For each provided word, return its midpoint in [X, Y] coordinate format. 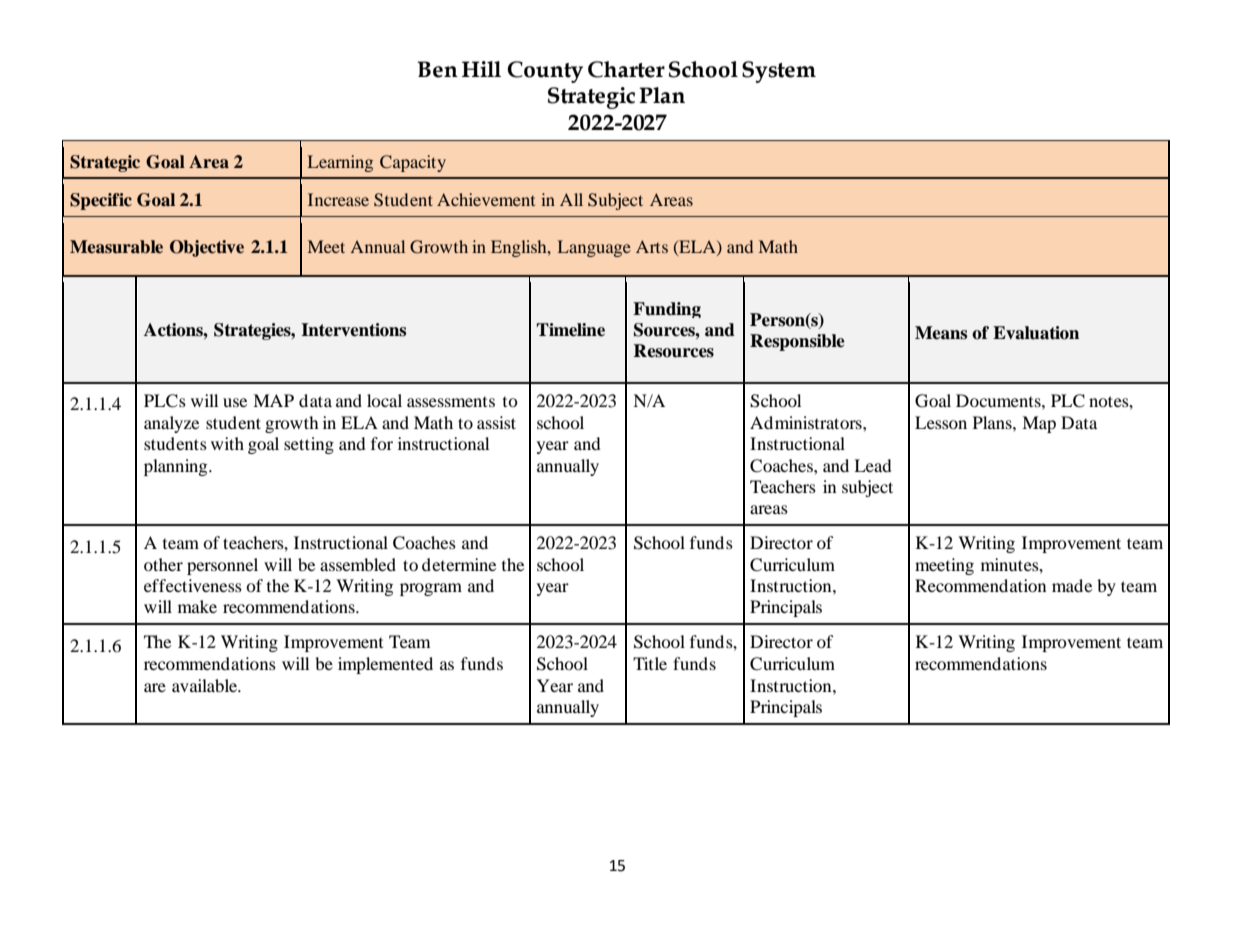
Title [650, 663]
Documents [999, 400]
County [545, 72]
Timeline [570, 330]
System [779, 72]
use [235, 402]
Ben [437, 69]
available [205, 685]
